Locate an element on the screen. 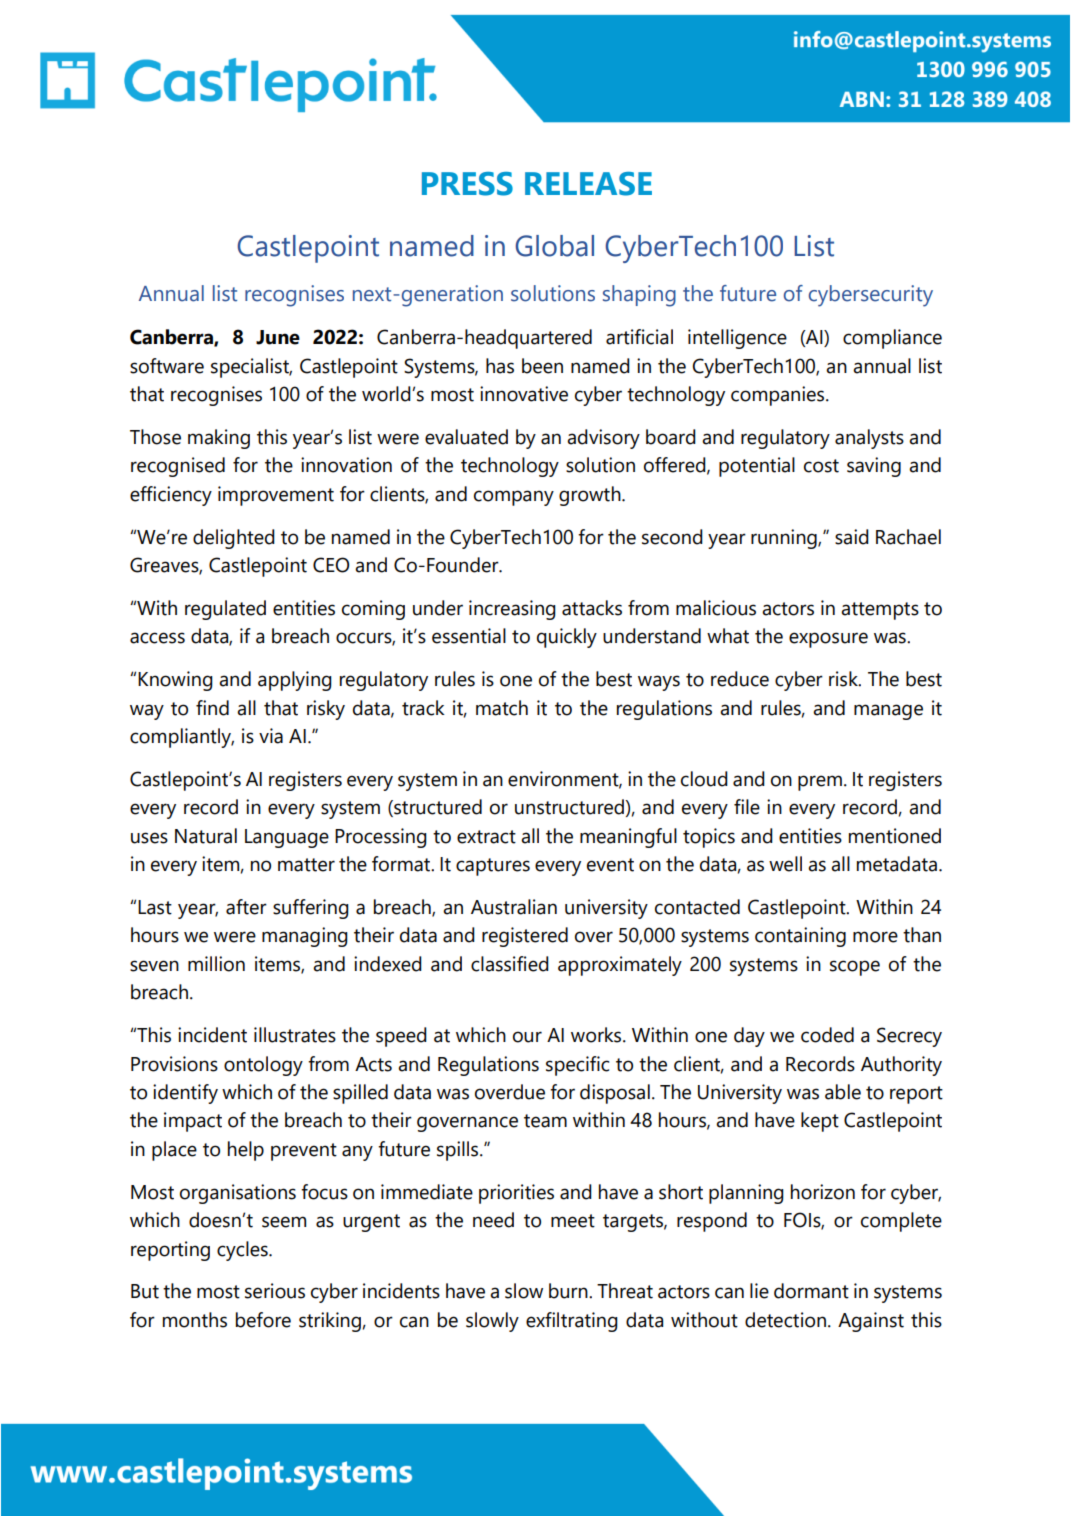 This screenshot has width=1072, height=1516. works is located at coordinates (597, 1035).
